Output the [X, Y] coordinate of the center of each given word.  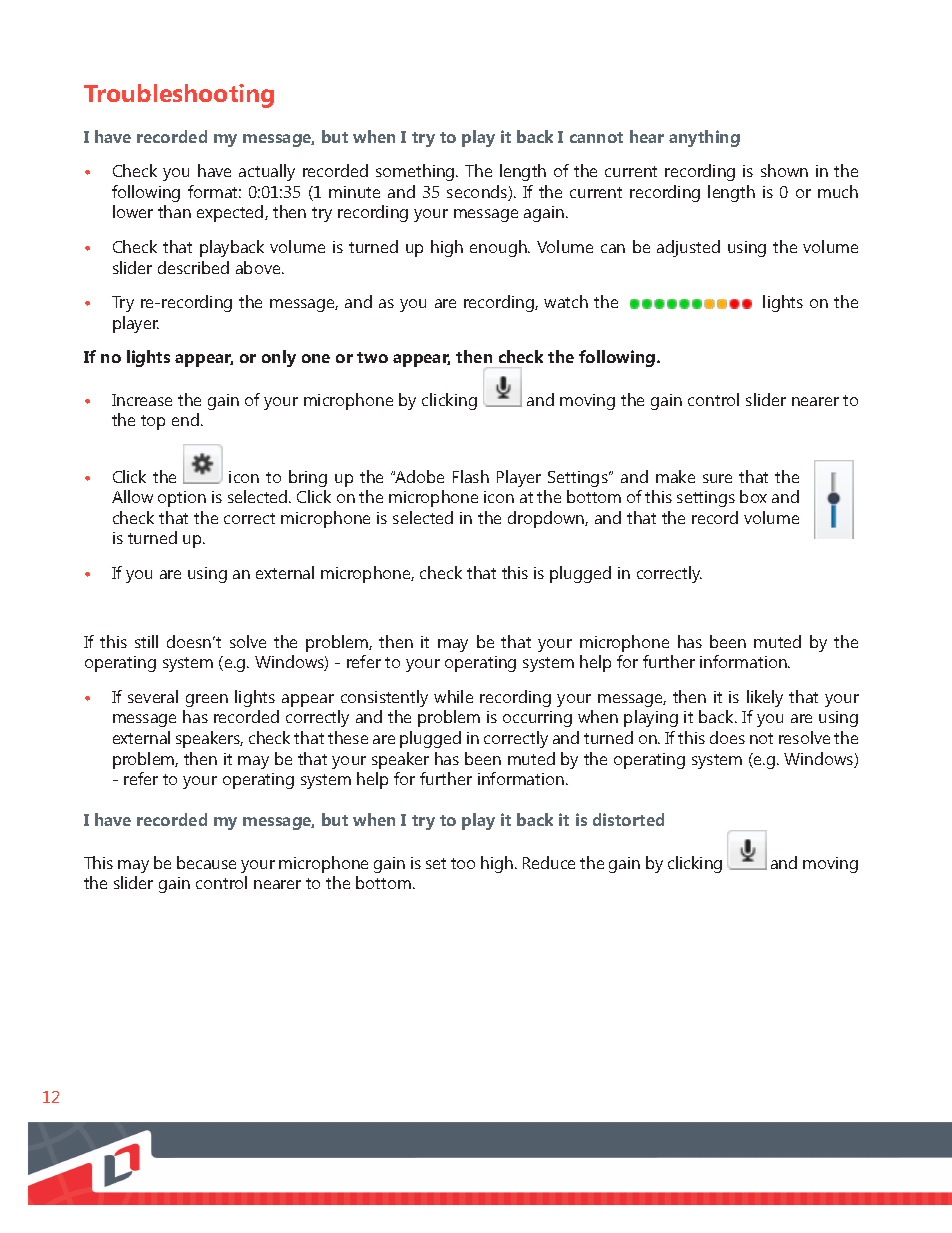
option [182, 499]
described [193, 267]
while [453, 696]
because [206, 862]
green [207, 700]
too [463, 863]
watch [566, 301]
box [753, 496]
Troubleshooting [179, 96]
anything [704, 138]
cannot [596, 137]
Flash [471, 476]
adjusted [688, 248]
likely [765, 698]
